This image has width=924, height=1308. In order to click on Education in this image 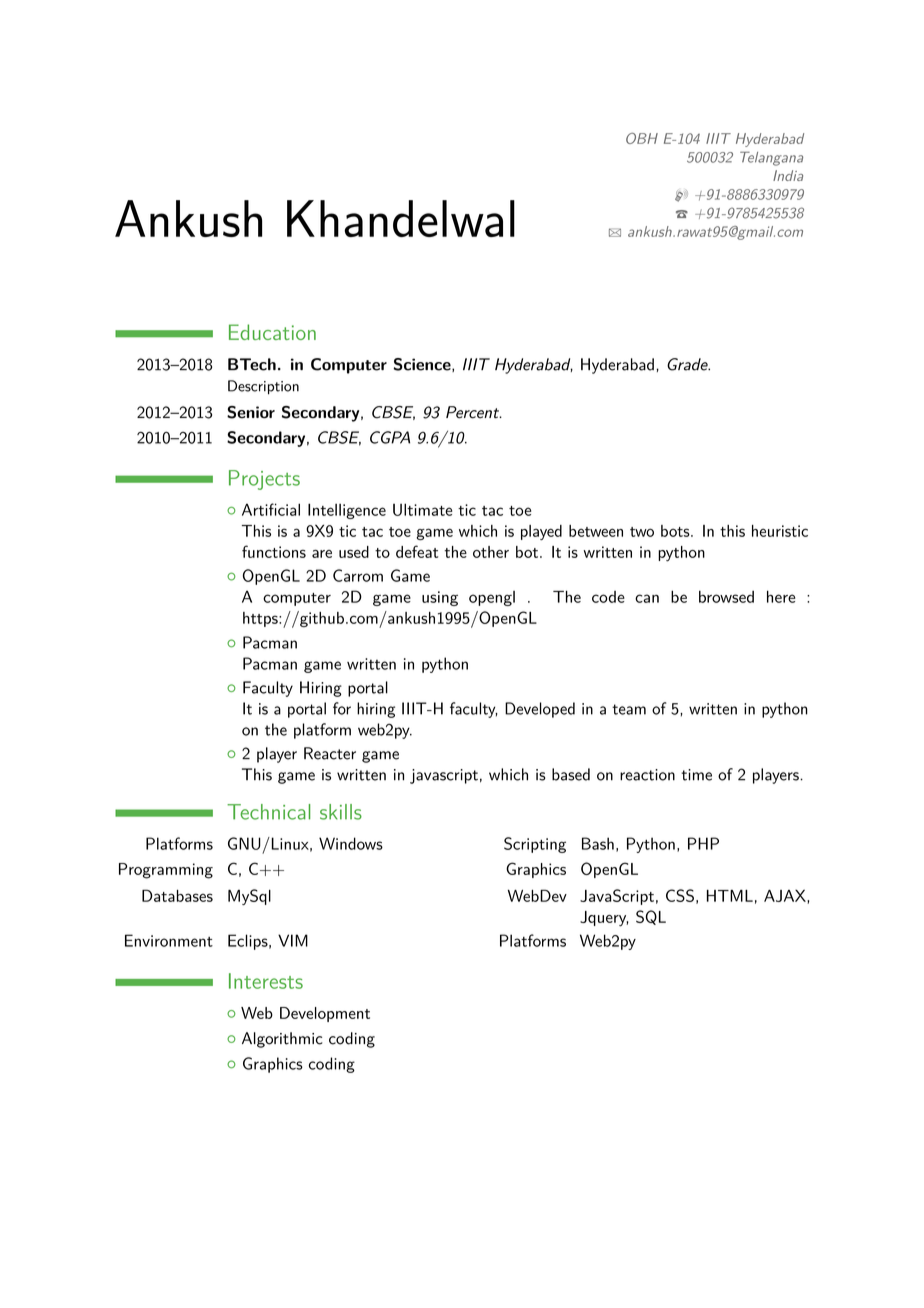, I will do `click(272, 332)`.
